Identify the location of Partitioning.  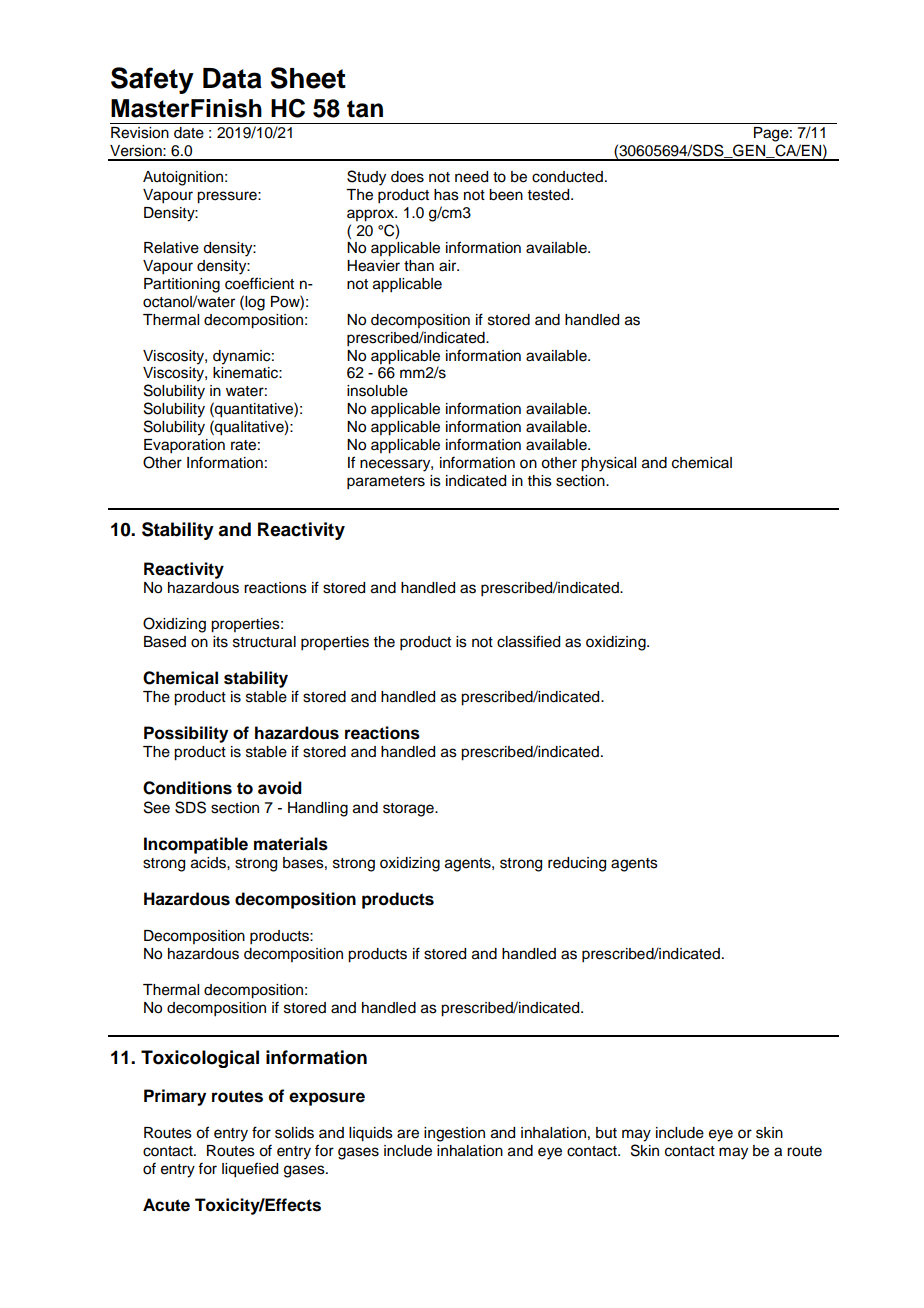
(182, 285).
